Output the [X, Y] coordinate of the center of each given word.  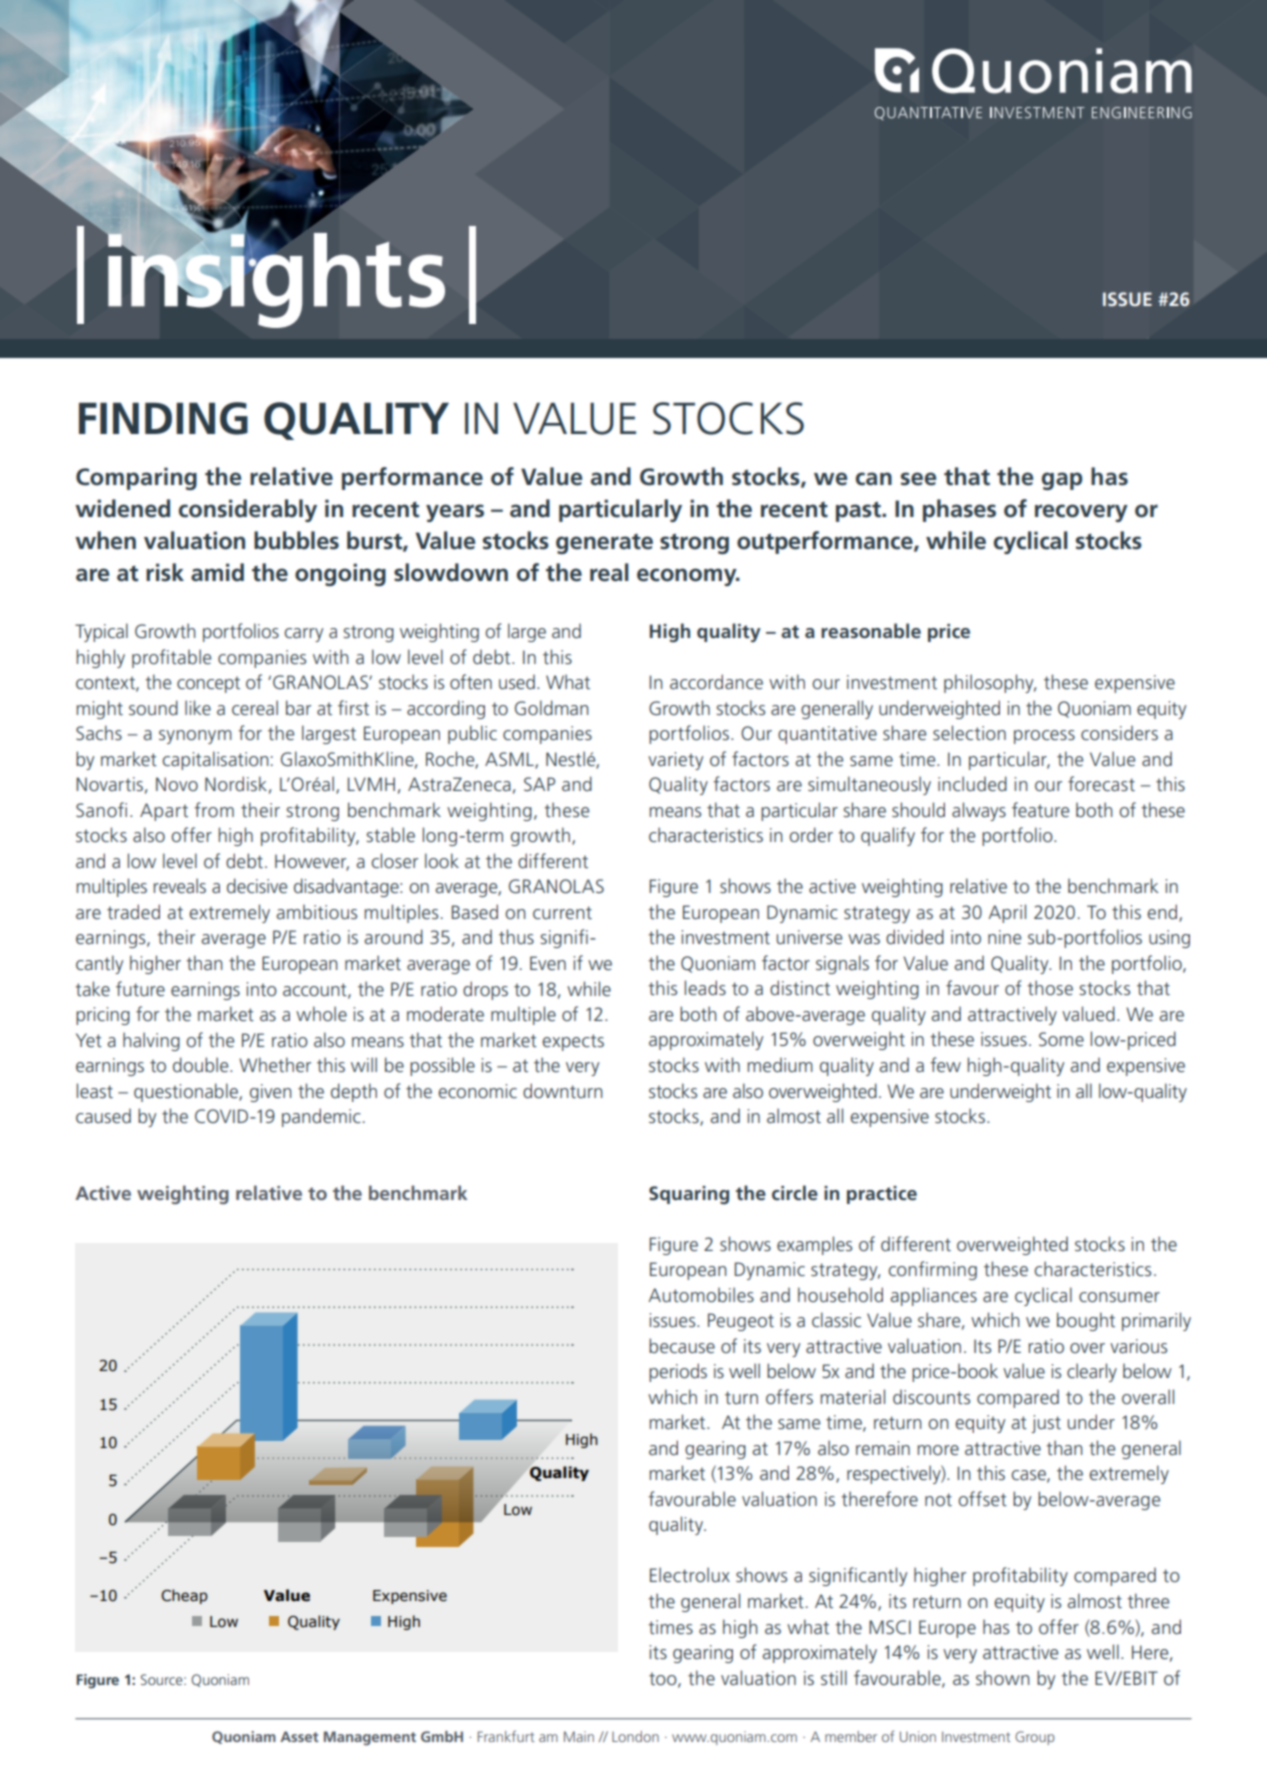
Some [1061, 1039]
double [202, 1064]
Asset [299, 1736]
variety [675, 761]
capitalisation [215, 760]
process [1044, 737]
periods [678, 1372]
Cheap [184, 1596]
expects [573, 1042]
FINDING [163, 418]
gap [1062, 481]
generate [604, 544]
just [1046, 1424]
